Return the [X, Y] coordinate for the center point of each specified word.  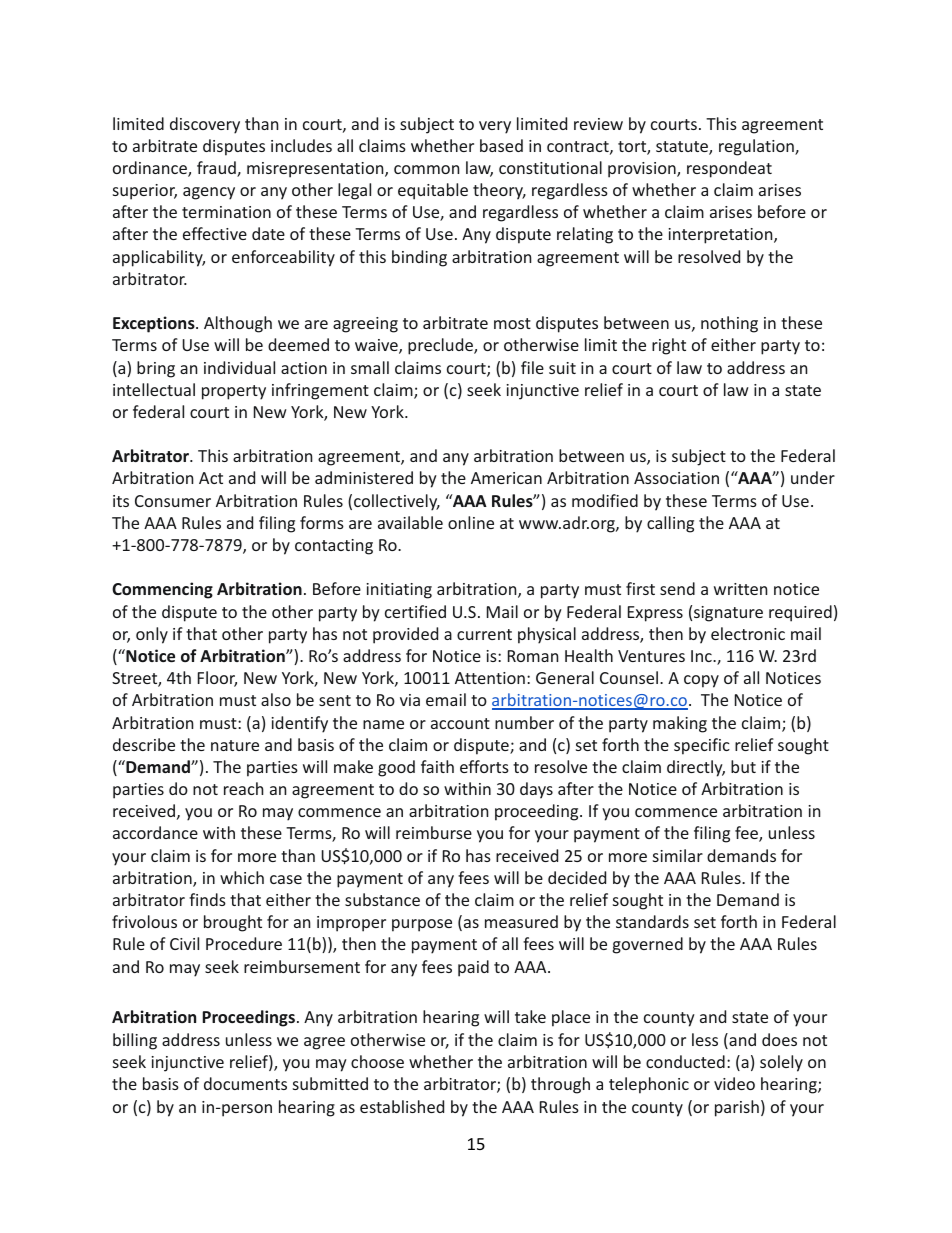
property [234, 392]
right [669, 346]
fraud [217, 169]
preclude [441, 346]
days [536, 790]
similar [678, 855]
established [402, 1106]
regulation [757, 147]
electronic [748, 633]
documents [245, 1083]
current [484, 634]
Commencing [162, 590]
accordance [155, 832]
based [501, 145]
